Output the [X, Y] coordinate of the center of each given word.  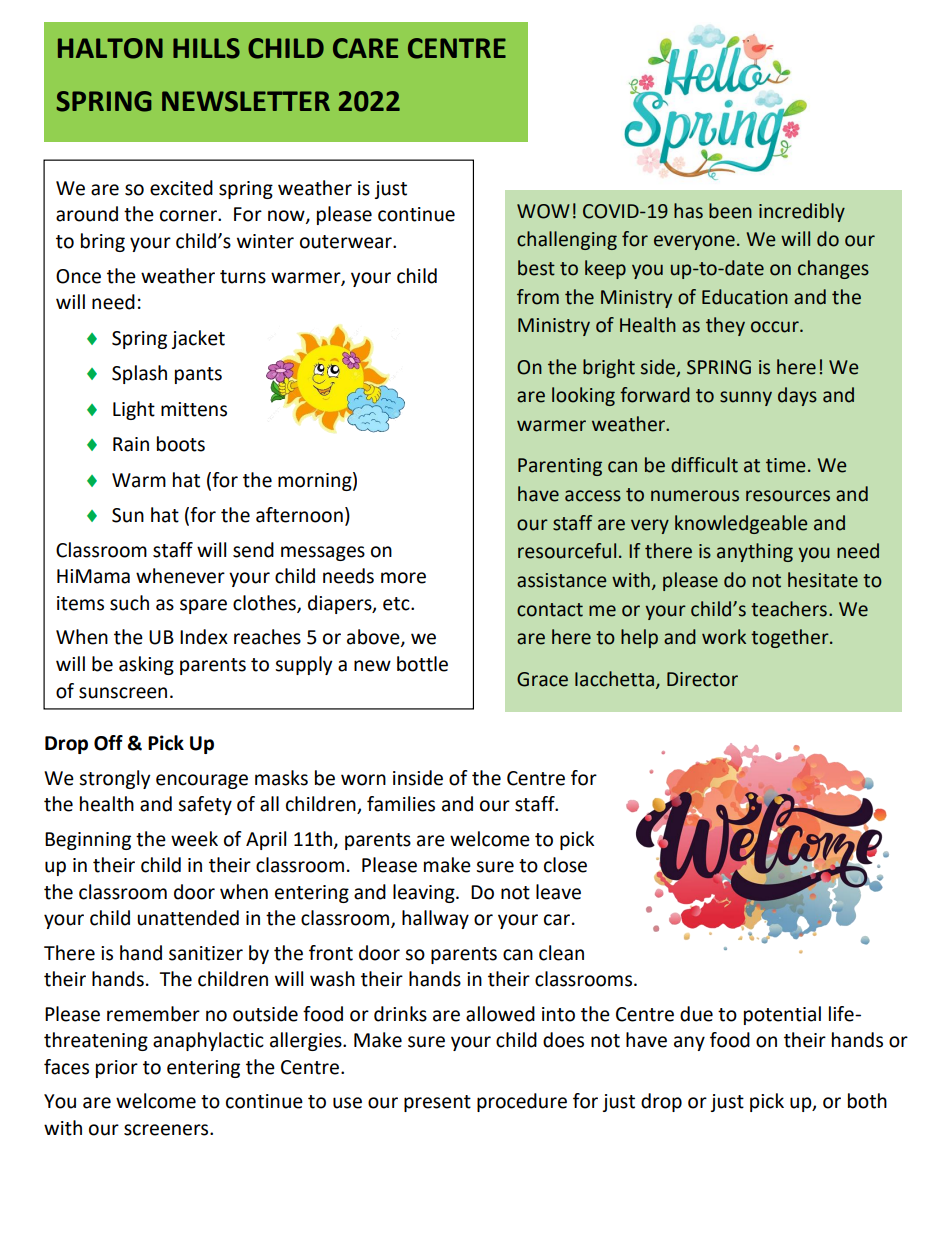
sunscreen [123, 693]
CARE [365, 48]
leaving [425, 893]
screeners [167, 1130]
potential [782, 1015]
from [538, 297]
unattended [188, 918]
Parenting [560, 467]
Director [702, 679]
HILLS [206, 48]
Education [745, 297]
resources [788, 496]
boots [181, 444]
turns [243, 277]
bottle [422, 664]
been [730, 211]
